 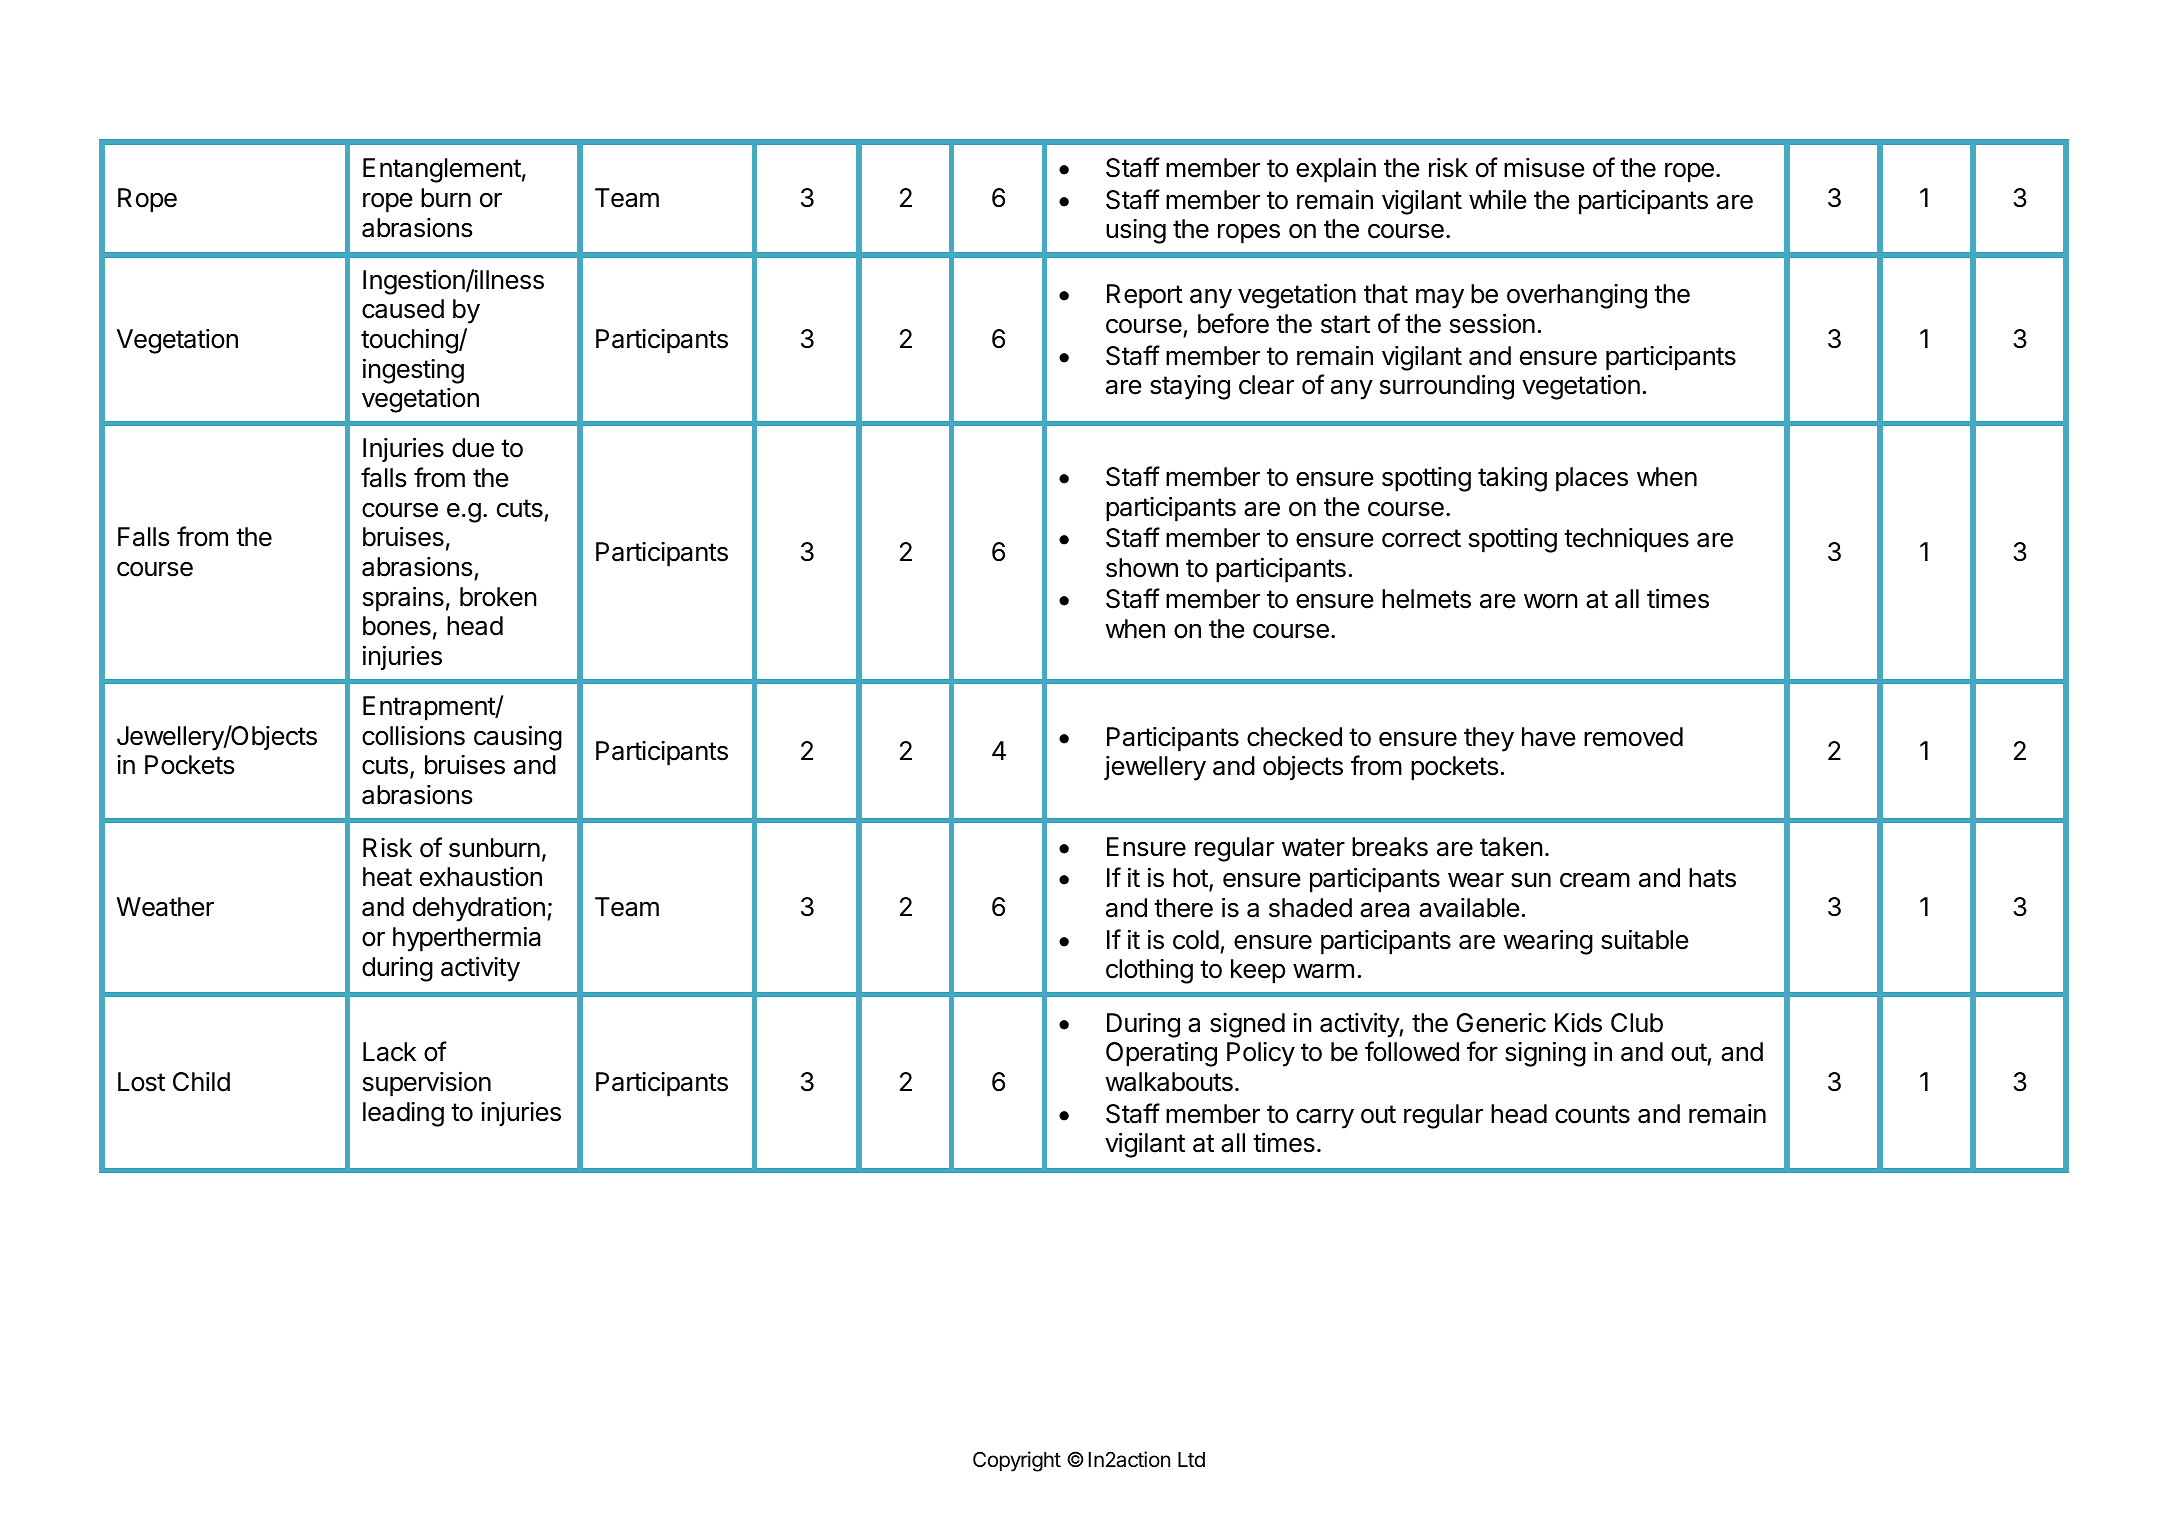 I want to click on carry, so click(x=1325, y=1118).
